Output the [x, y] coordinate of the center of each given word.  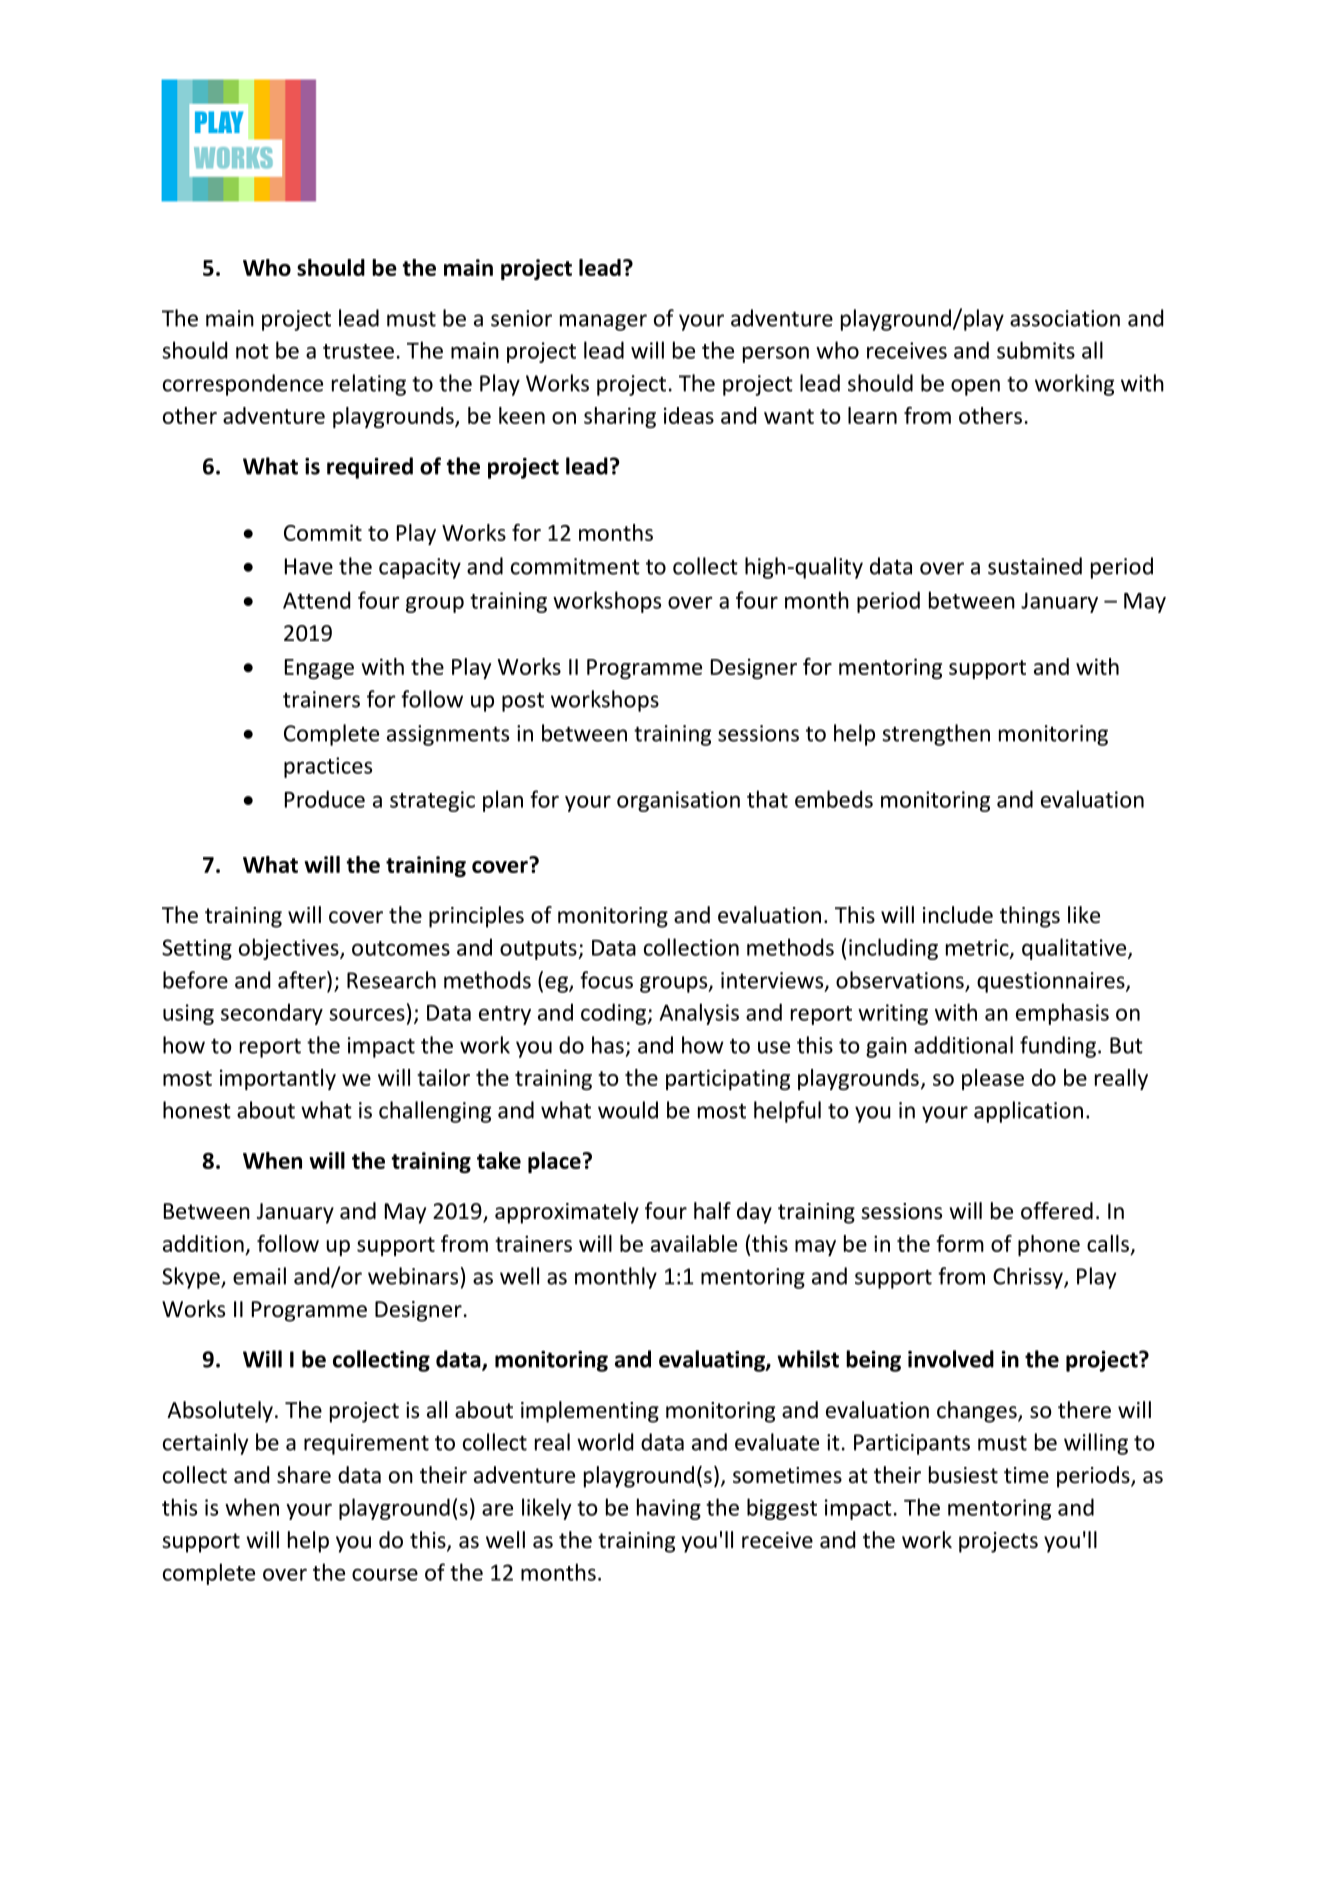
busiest [963, 1475]
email [259, 1276]
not [252, 351]
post [523, 702]
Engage [319, 669]
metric [978, 948]
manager [603, 322]
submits [1036, 350]
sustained [1035, 566]
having [669, 1509]
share [304, 1475]
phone [1049, 1245]
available [694, 1243]
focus [606, 980]
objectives [290, 949]
